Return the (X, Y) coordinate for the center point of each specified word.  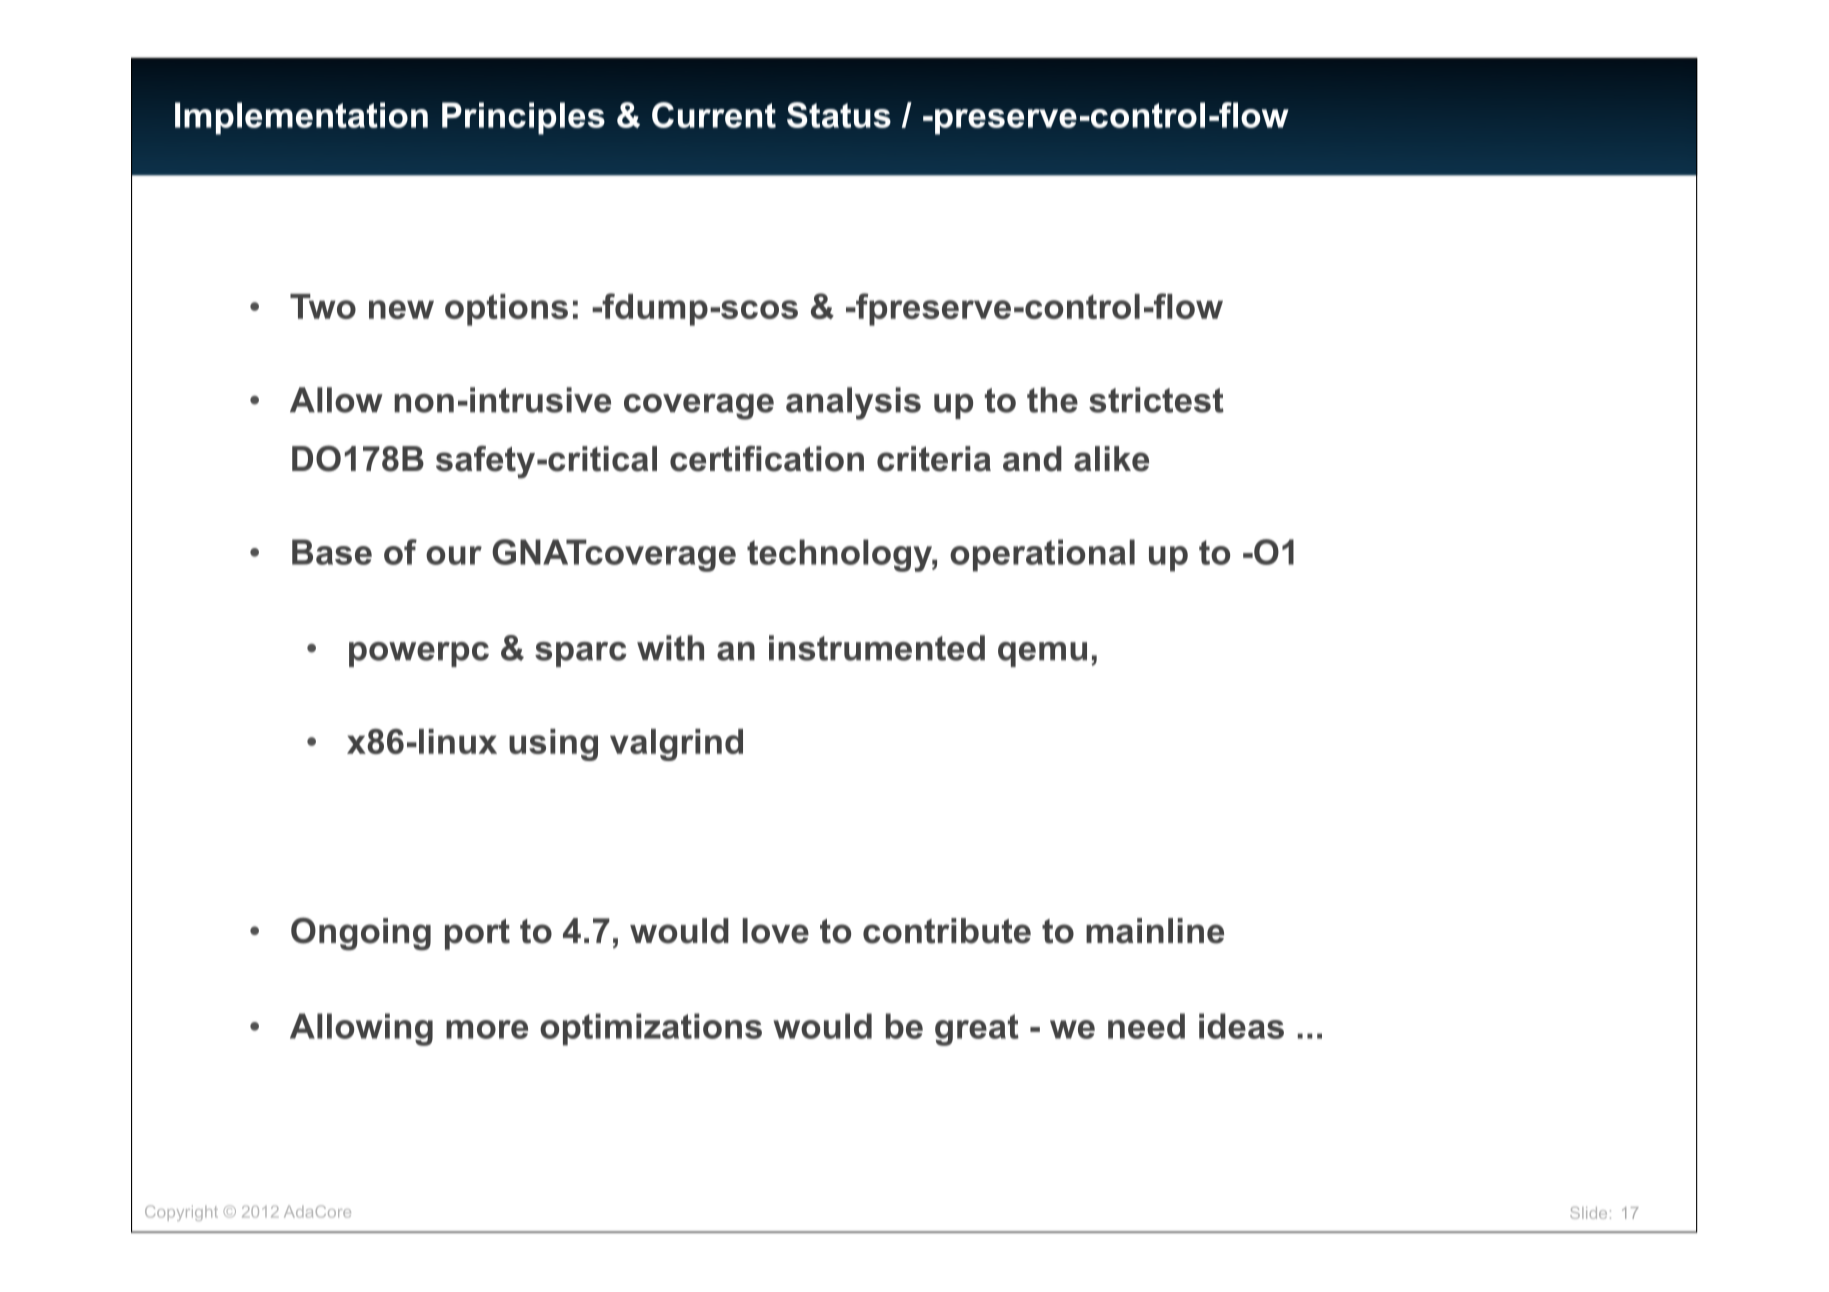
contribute (947, 931)
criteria (934, 459)
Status (839, 115)
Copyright (181, 1213)
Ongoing (361, 934)
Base (332, 552)
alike (1111, 459)
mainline (1155, 931)
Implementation (301, 118)
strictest (1156, 400)
